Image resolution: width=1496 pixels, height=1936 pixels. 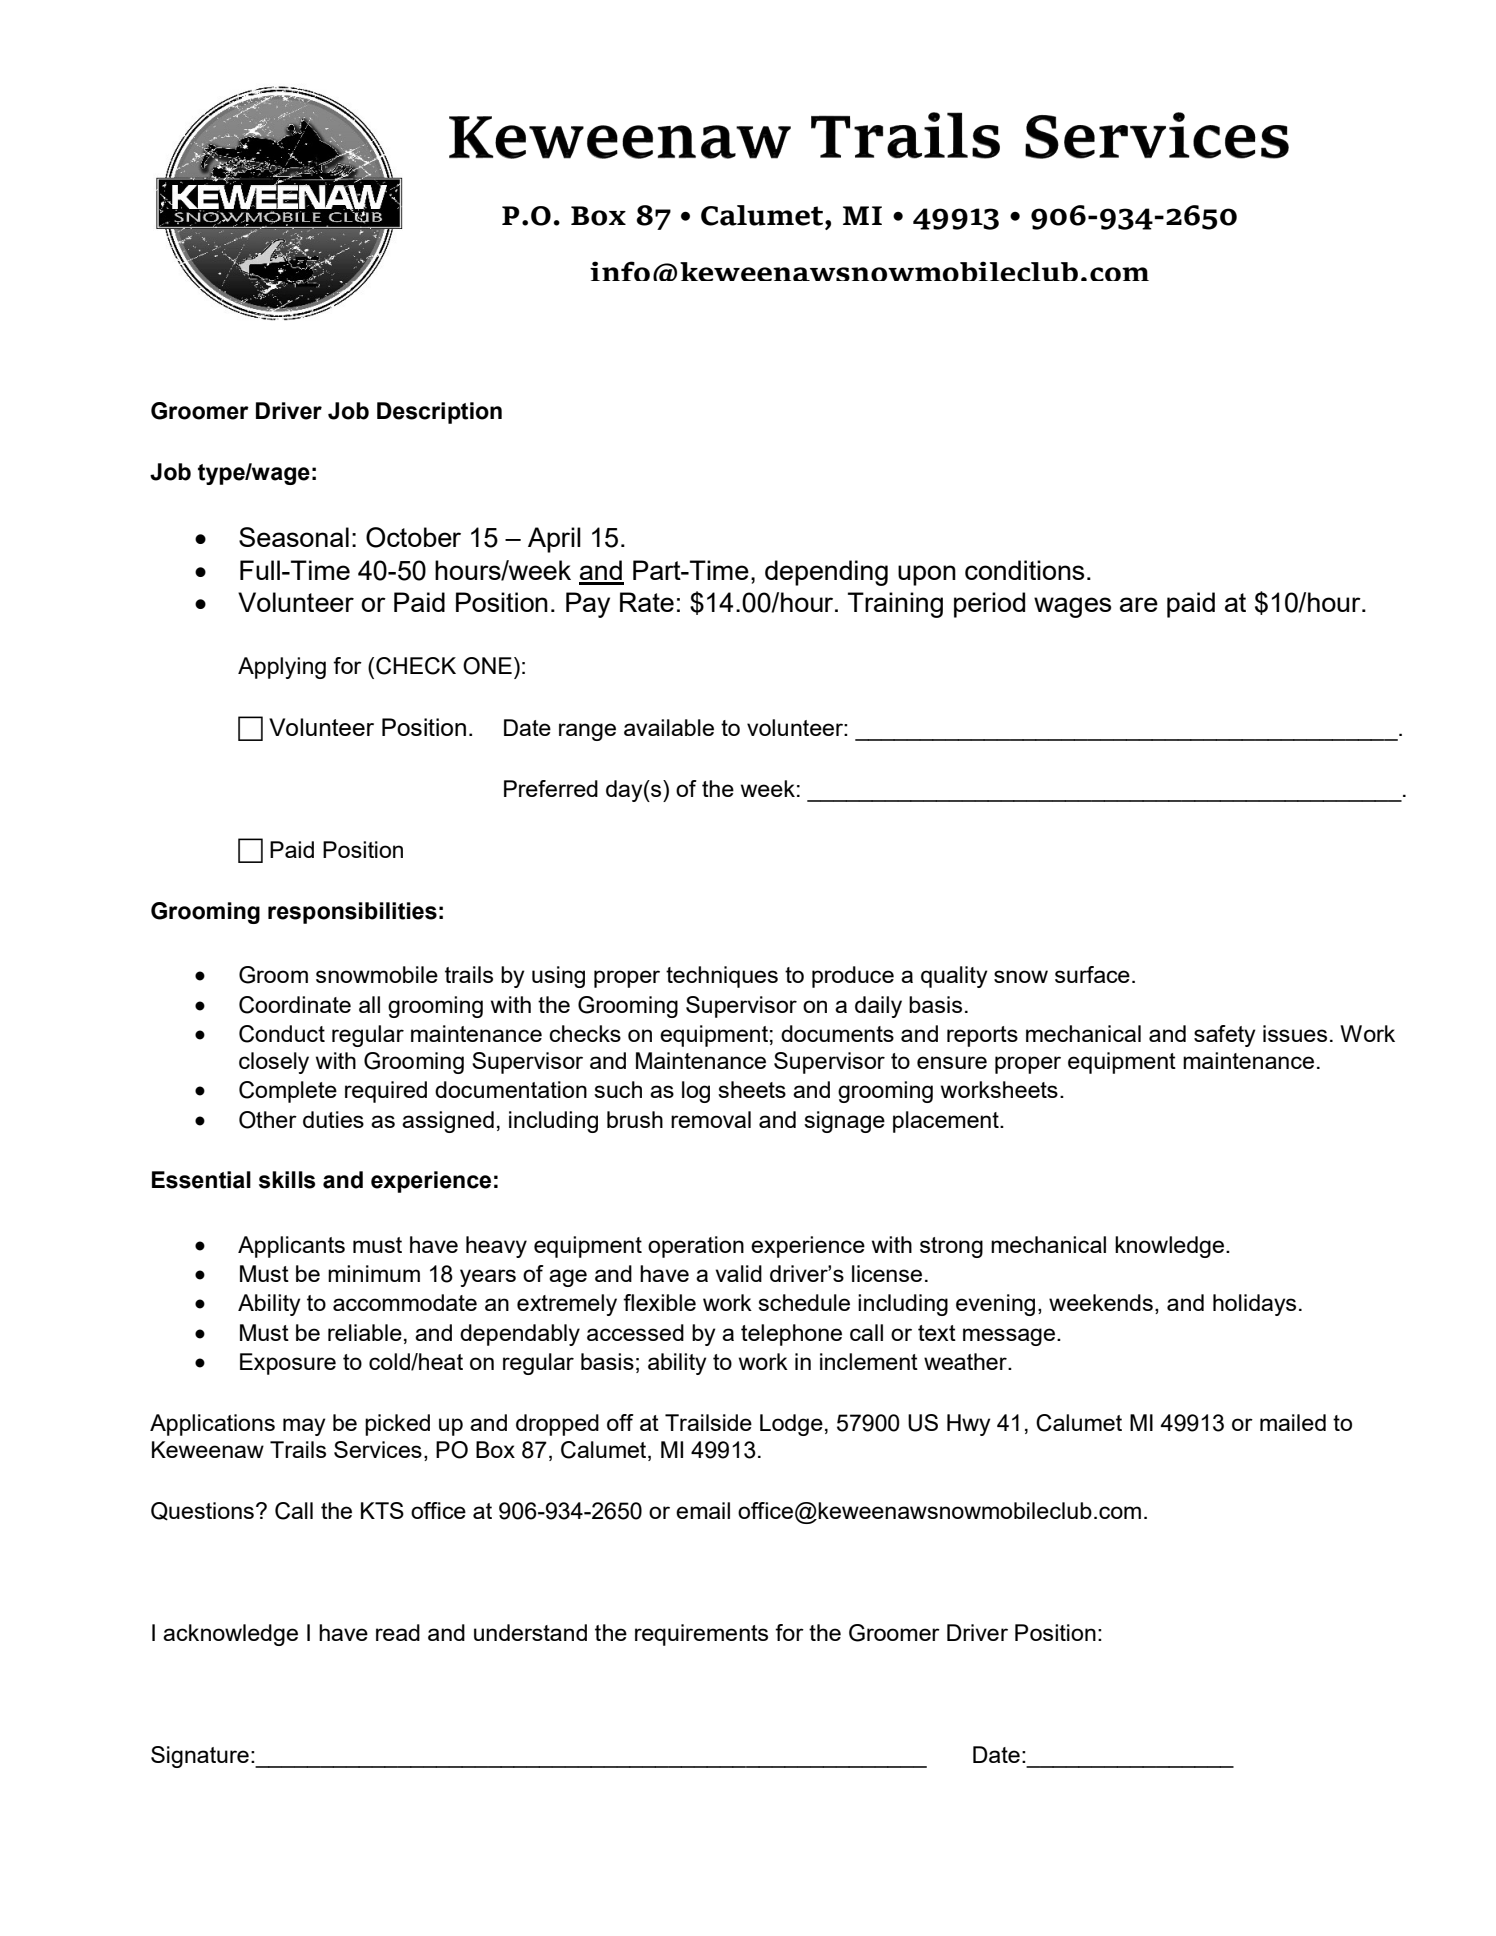 What do you see at coordinates (804, 1302) in the document?
I see `schedule` at bounding box center [804, 1302].
